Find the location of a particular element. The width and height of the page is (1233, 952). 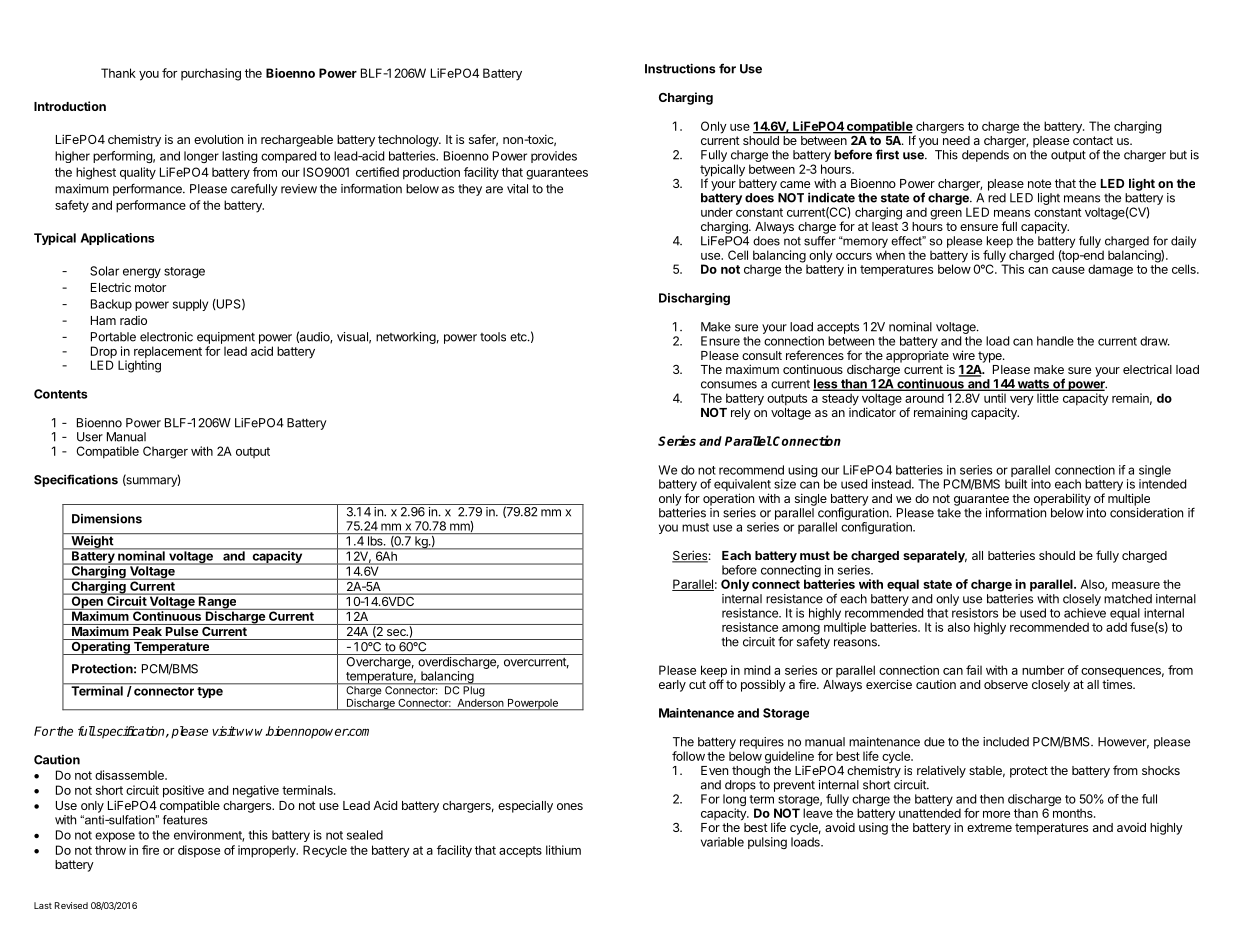

Instructions is located at coordinates (680, 68).
